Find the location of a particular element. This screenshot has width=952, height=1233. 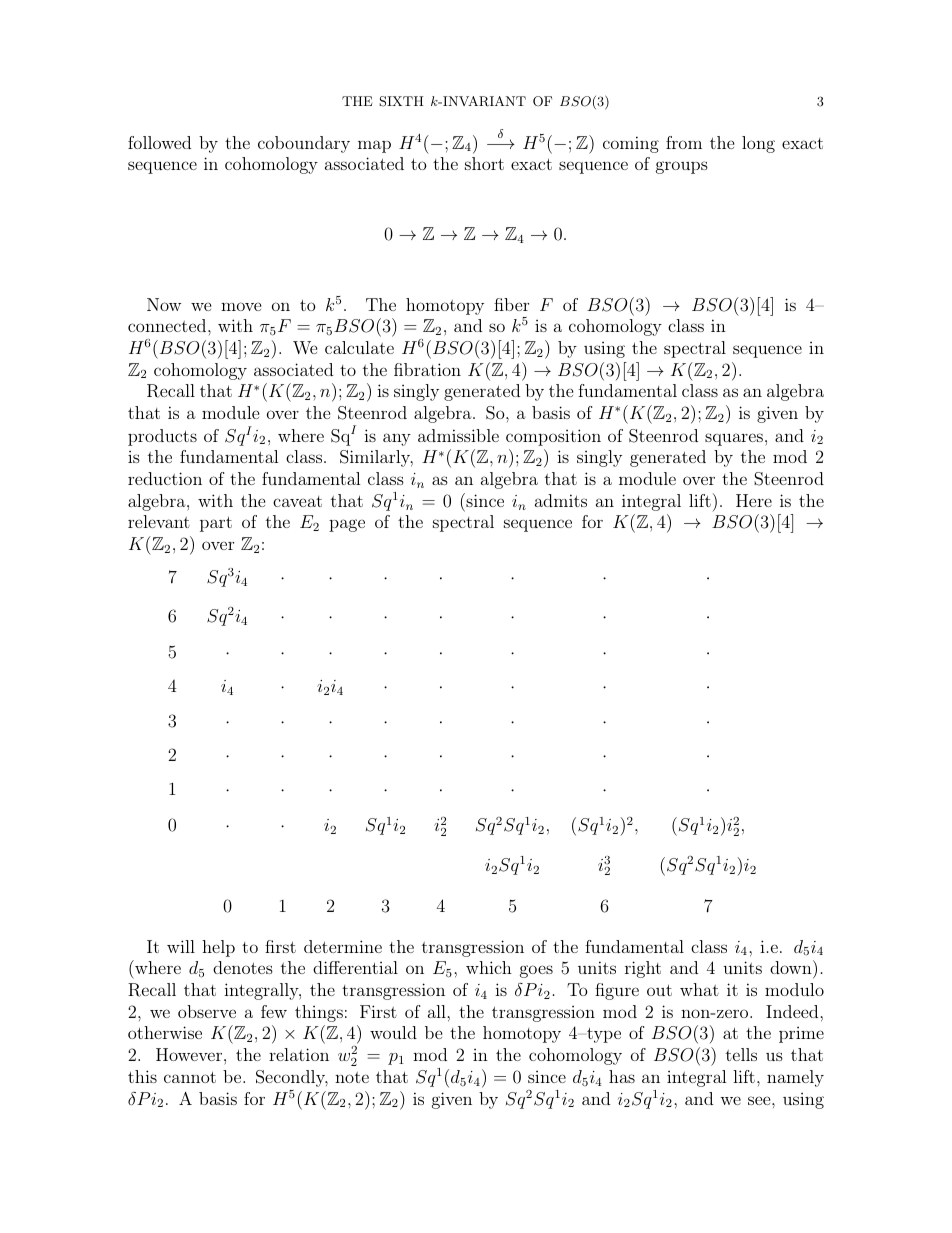

followed is located at coordinates (159, 142).
